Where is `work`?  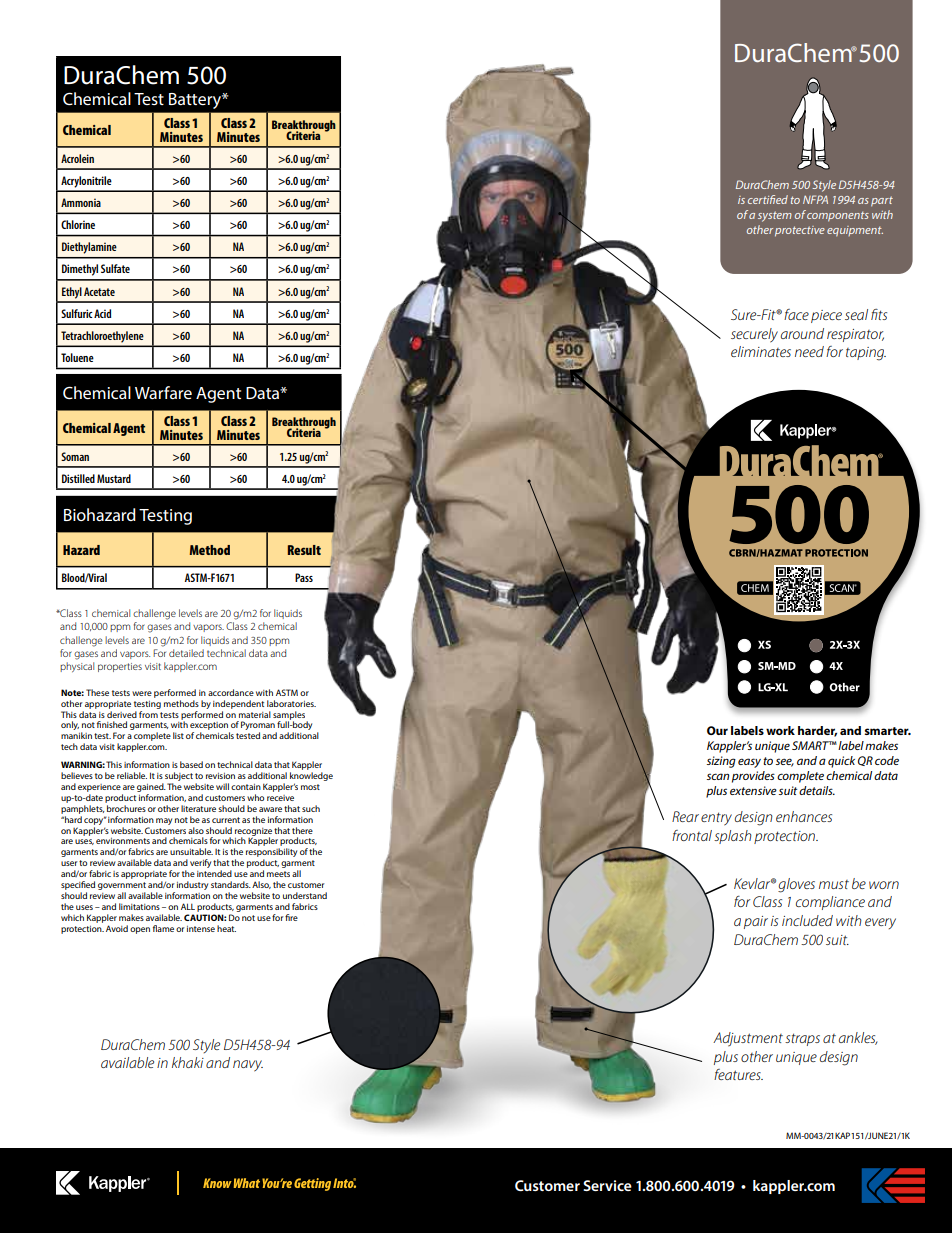 work is located at coordinates (780, 730).
